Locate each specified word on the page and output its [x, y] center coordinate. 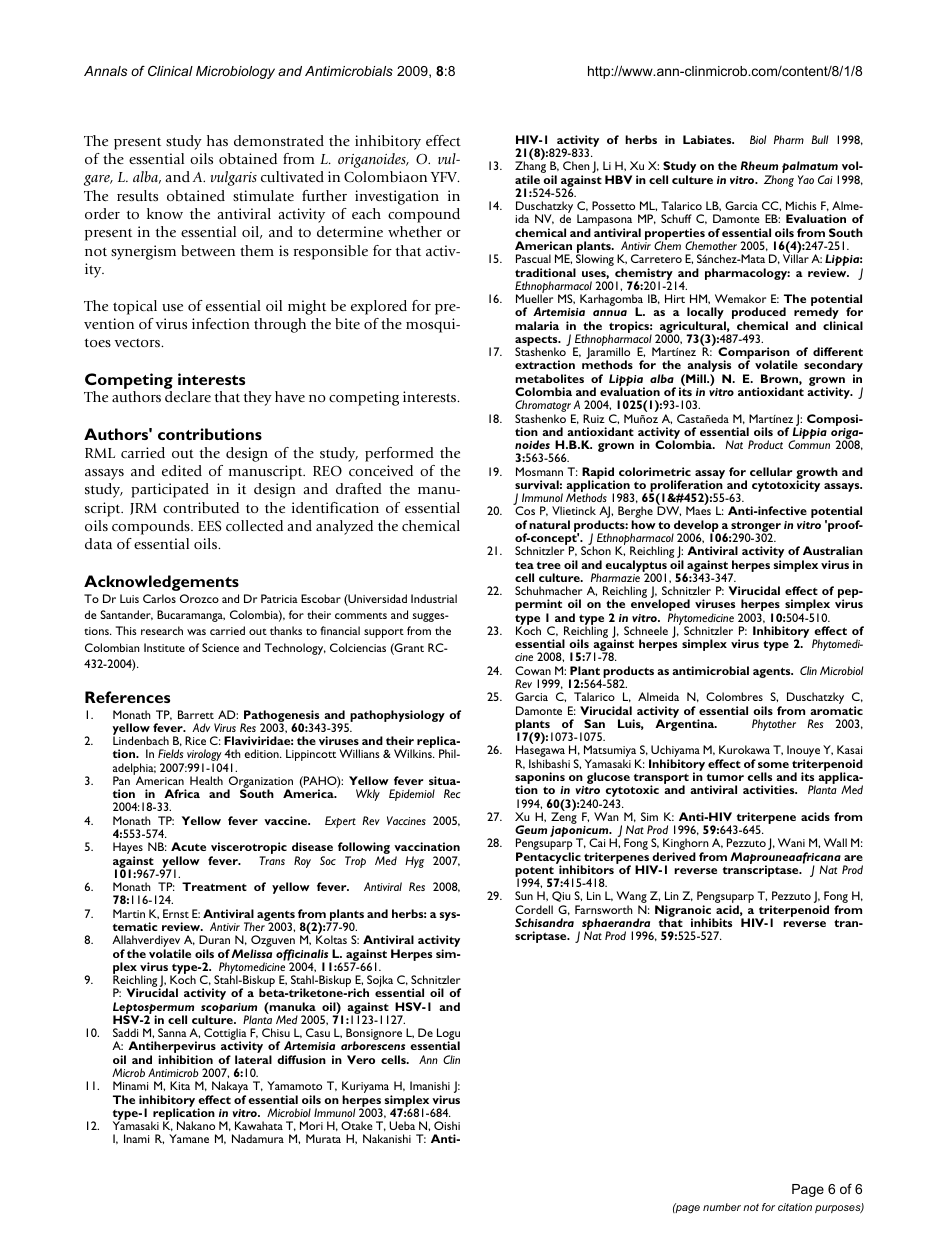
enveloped [660, 606]
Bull [819, 139]
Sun [524, 895]
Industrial [434, 598]
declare [188, 396]
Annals [105, 71]
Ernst [176, 913]
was [196, 632]
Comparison [754, 354]
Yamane [189, 1138]
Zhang [530, 168]
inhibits [711, 922]
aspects [537, 342]
